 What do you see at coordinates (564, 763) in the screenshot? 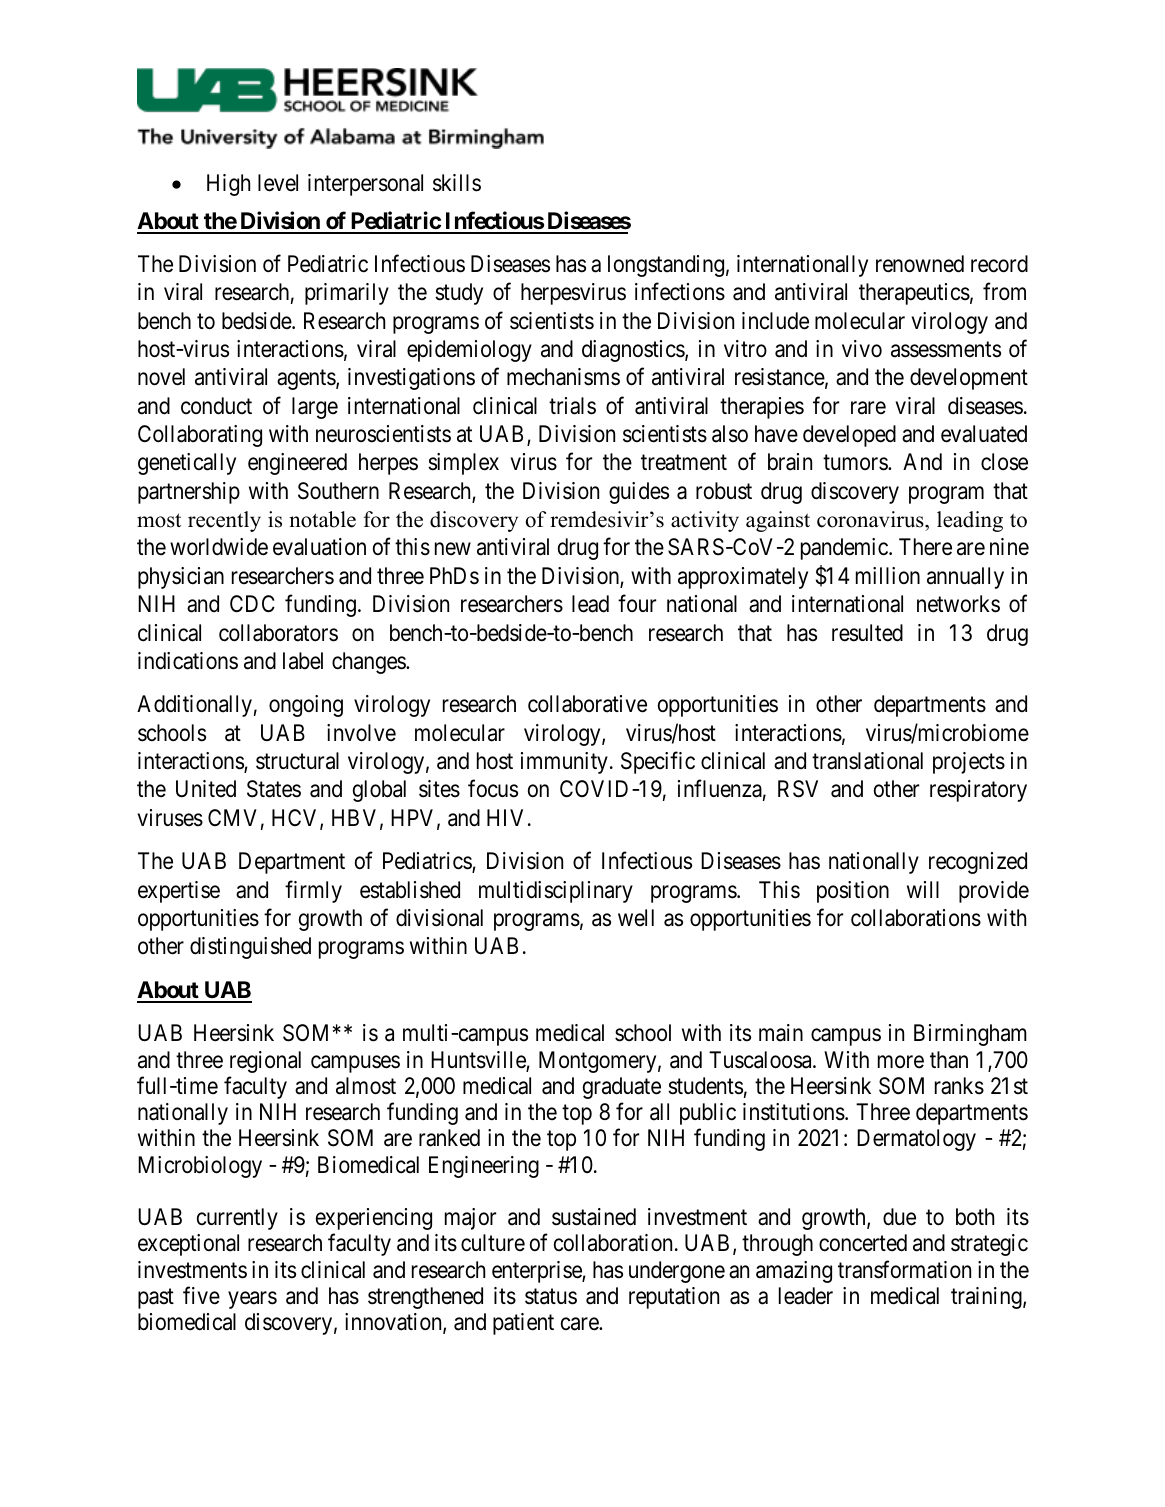
I see `immunity` at bounding box center [564, 763].
